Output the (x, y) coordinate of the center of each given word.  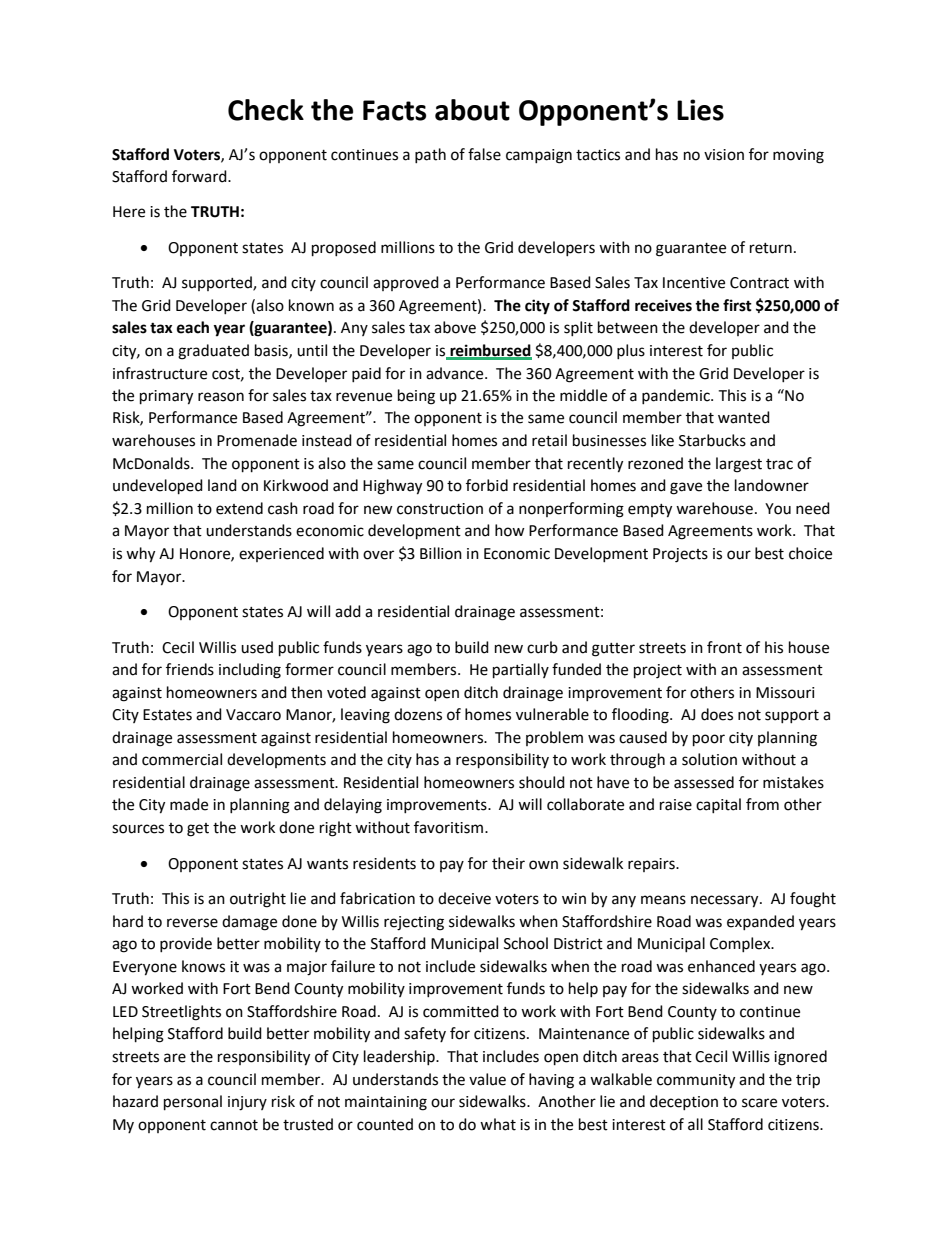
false (484, 154)
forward (200, 176)
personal (193, 1103)
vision (724, 155)
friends (190, 669)
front (724, 647)
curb (542, 647)
